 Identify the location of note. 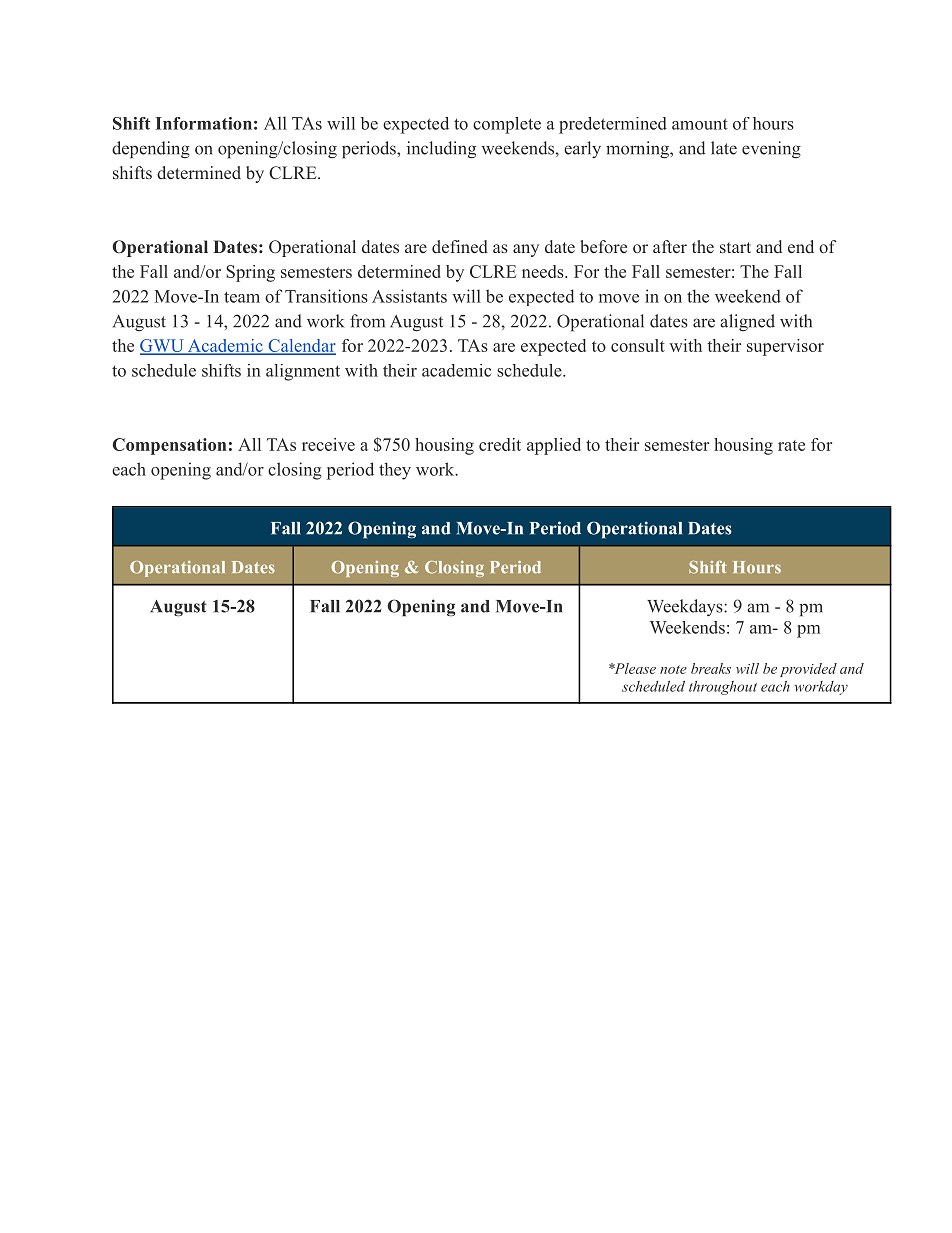
(673, 669).
